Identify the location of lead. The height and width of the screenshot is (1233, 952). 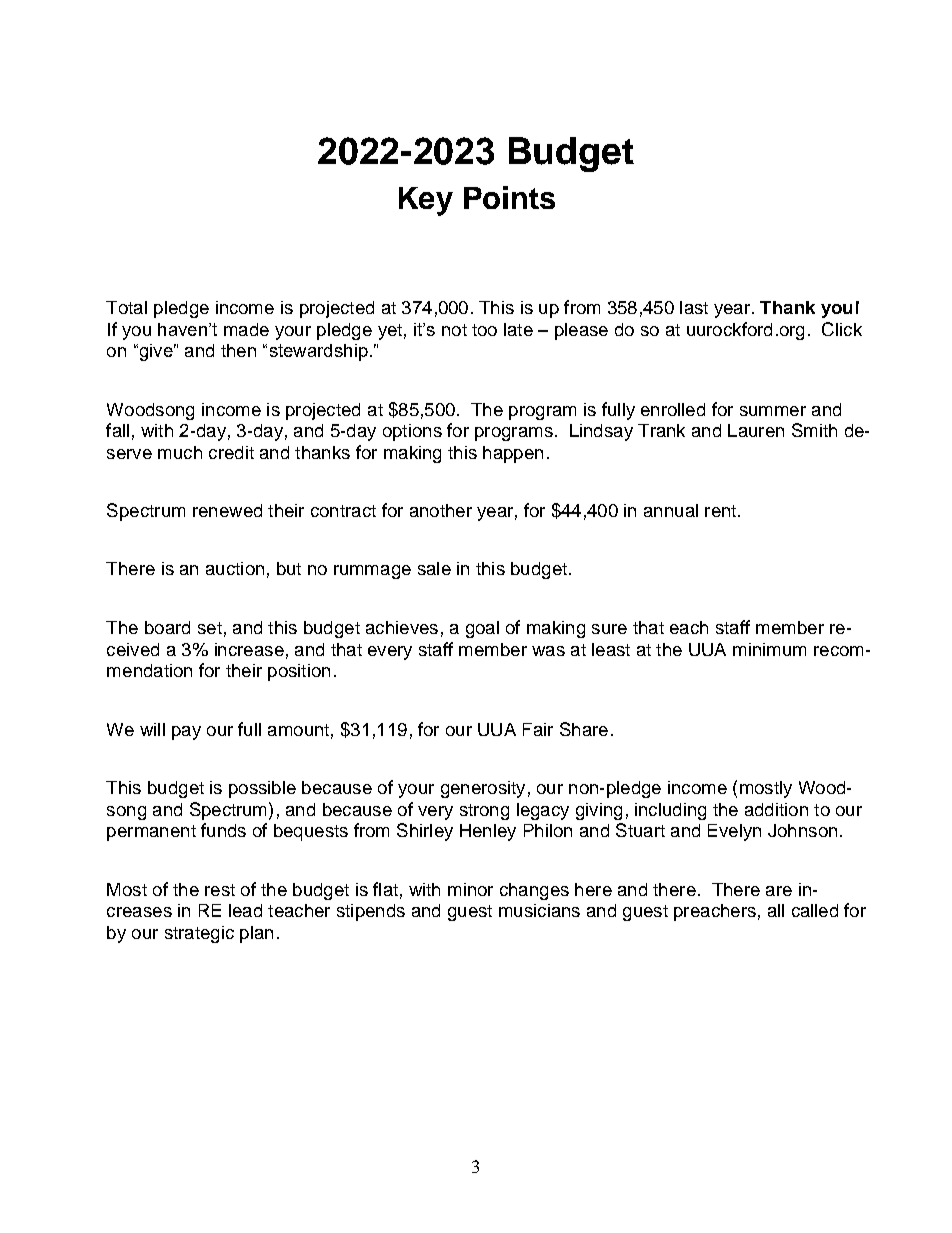
(245, 910).
